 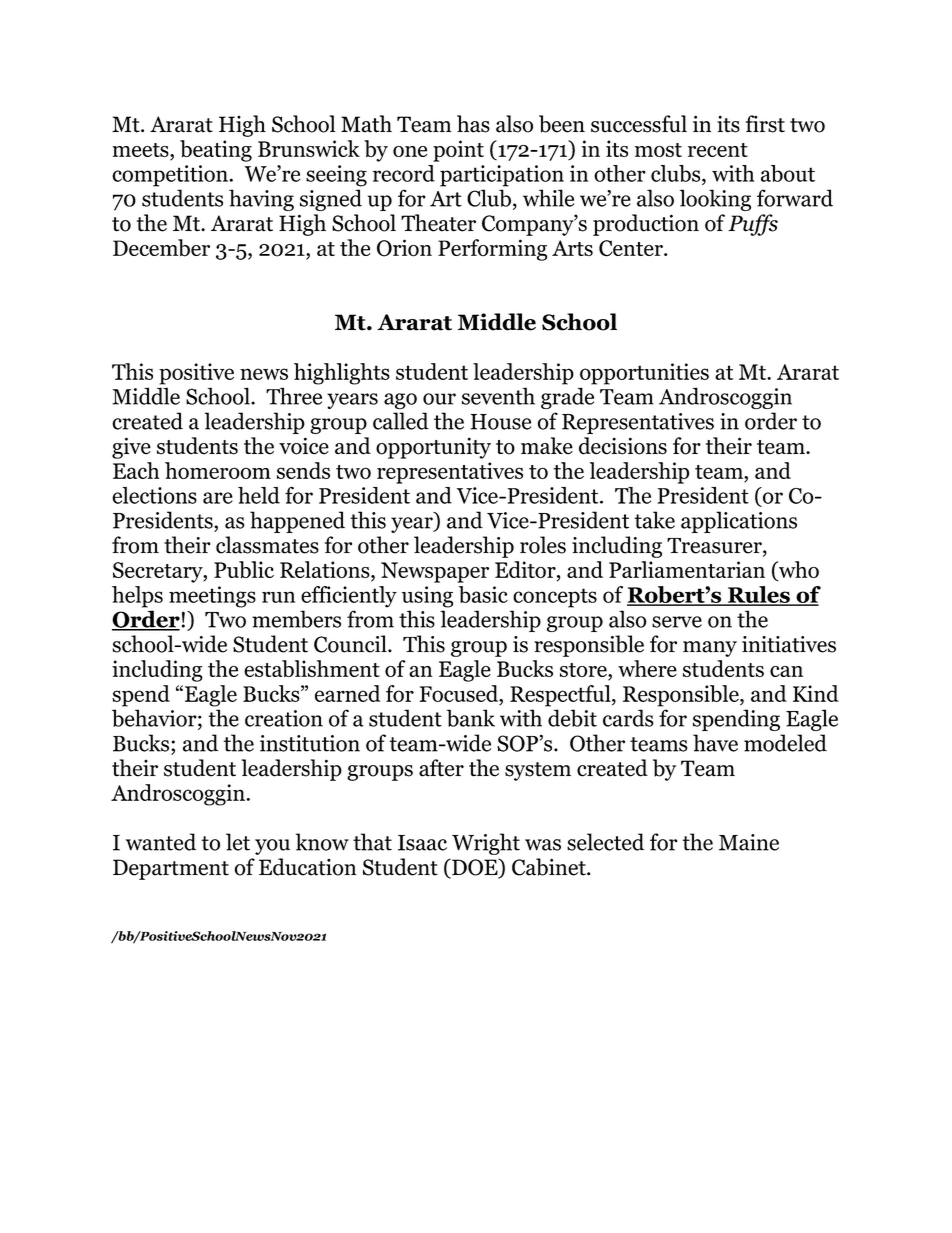 What do you see at coordinates (433, 448) in the screenshot?
I see `opportunity` at bounding box center [433, 448].
